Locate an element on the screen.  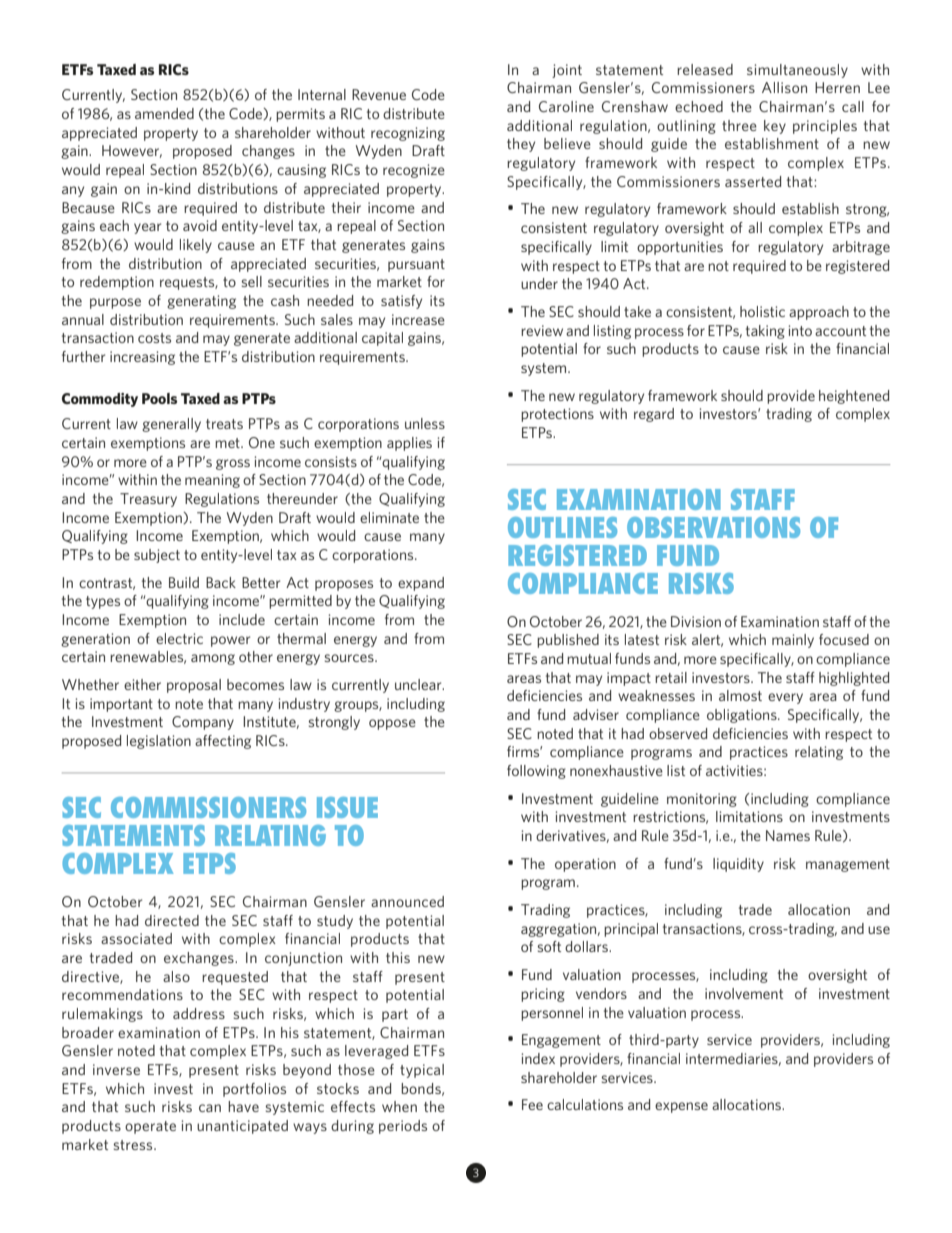
mainly is located at coordinates (793, 641).
